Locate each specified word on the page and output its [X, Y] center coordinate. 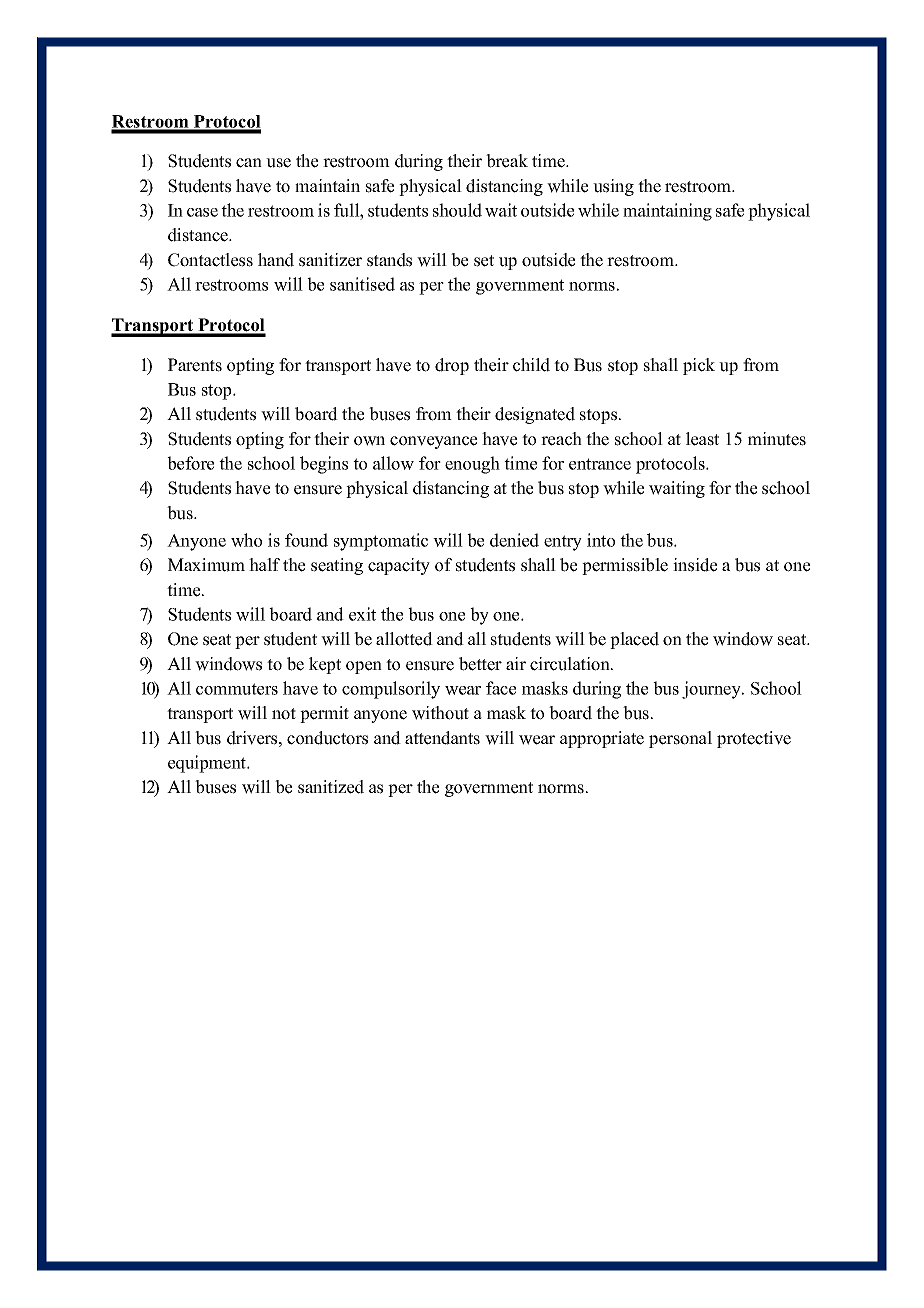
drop [452, 366]
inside [695, 565]
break [507, 161]
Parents [195, 365]
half [264, 564]
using [613, 187]
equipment [208, 764]
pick [699, 366]
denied [514, 540]
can [249, 163]
